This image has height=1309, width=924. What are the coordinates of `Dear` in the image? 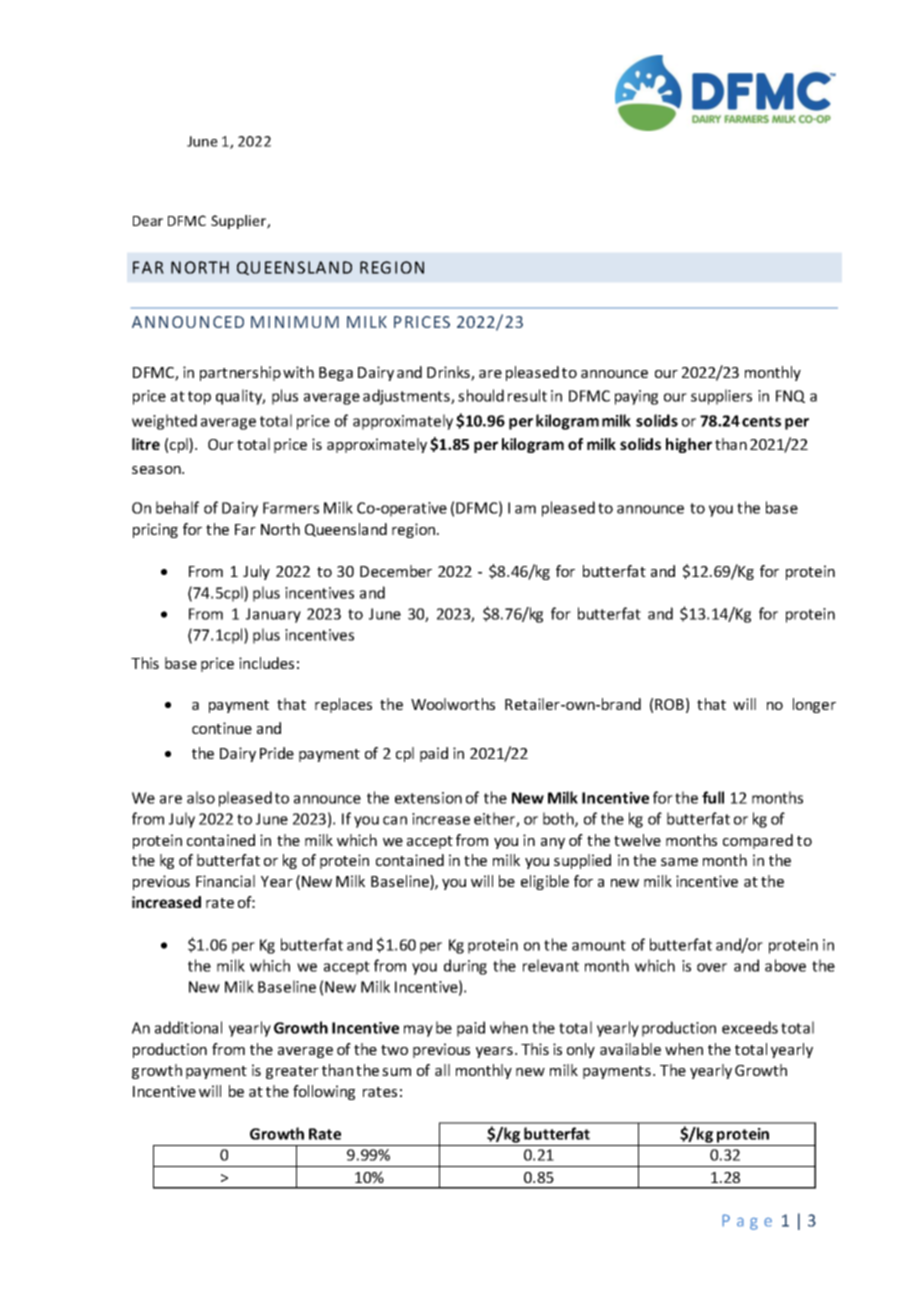 It's located at (148, 221).
